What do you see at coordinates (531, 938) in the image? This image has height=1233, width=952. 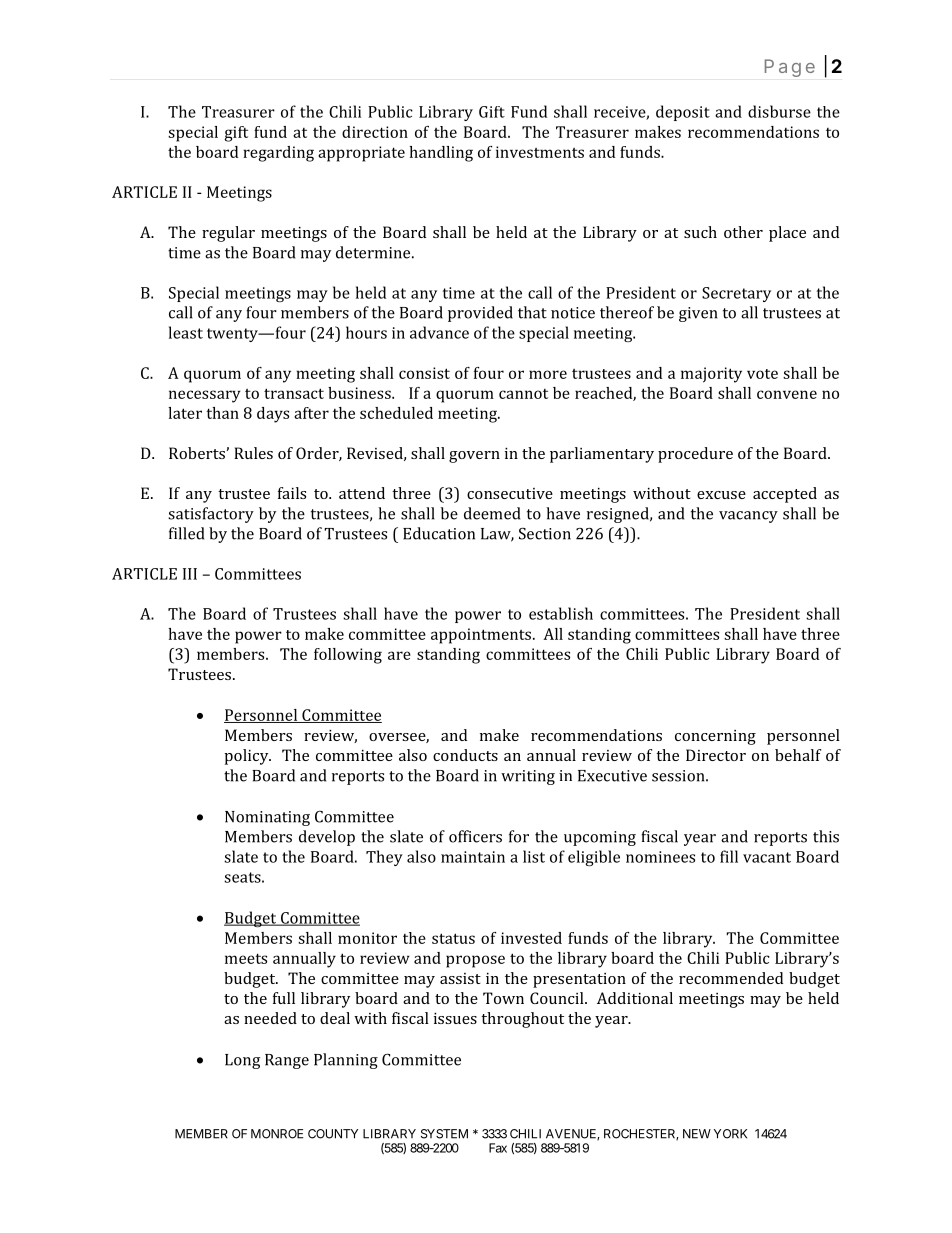 I see `invested` at bounding box center [531, 938].
